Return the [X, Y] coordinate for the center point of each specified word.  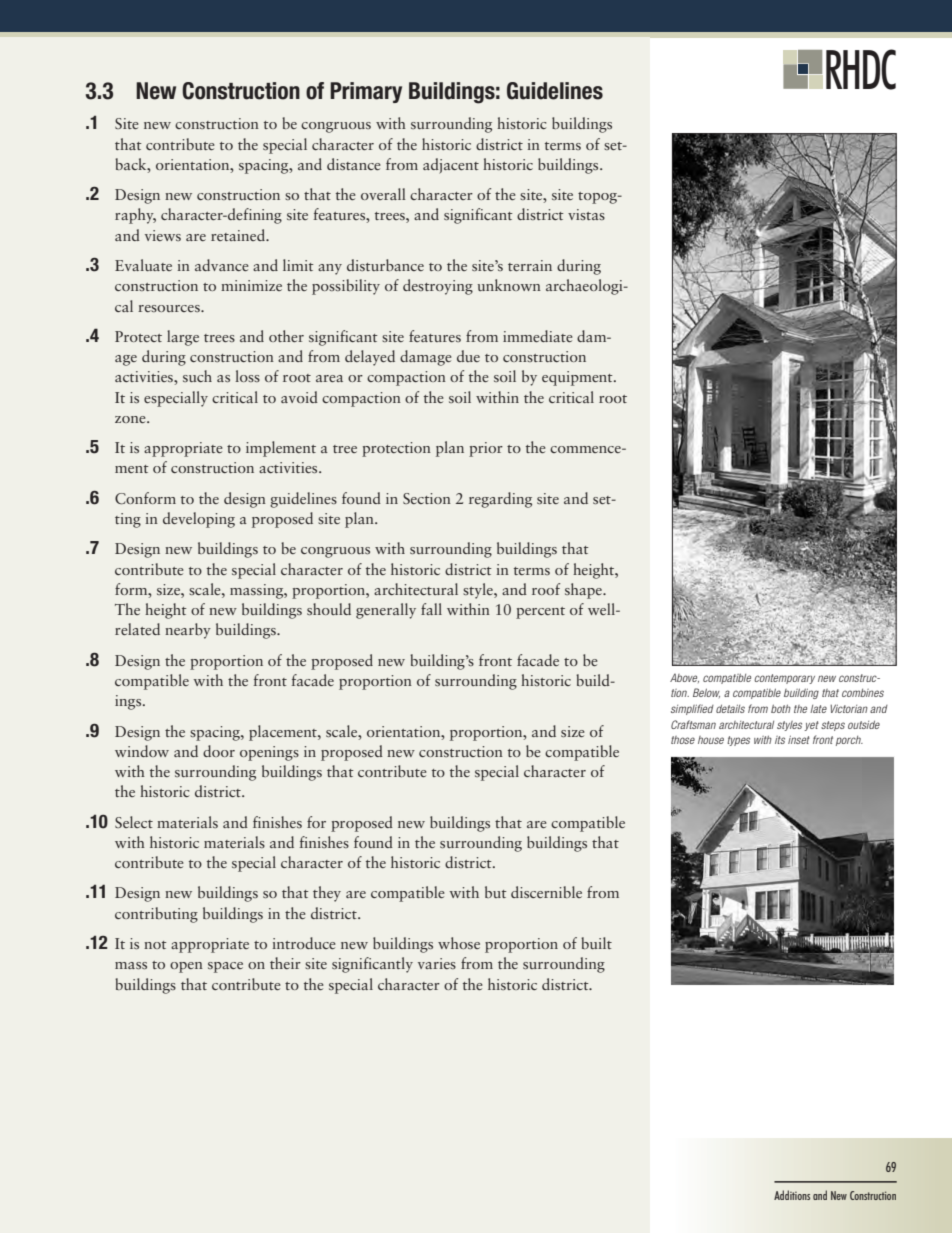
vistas [586, 214]
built [596, 943]
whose [459, 943]
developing [199, 520]
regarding [500, 500]
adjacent [451, 166]
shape [584, 591]
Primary [366, 92]
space [225, 967]
